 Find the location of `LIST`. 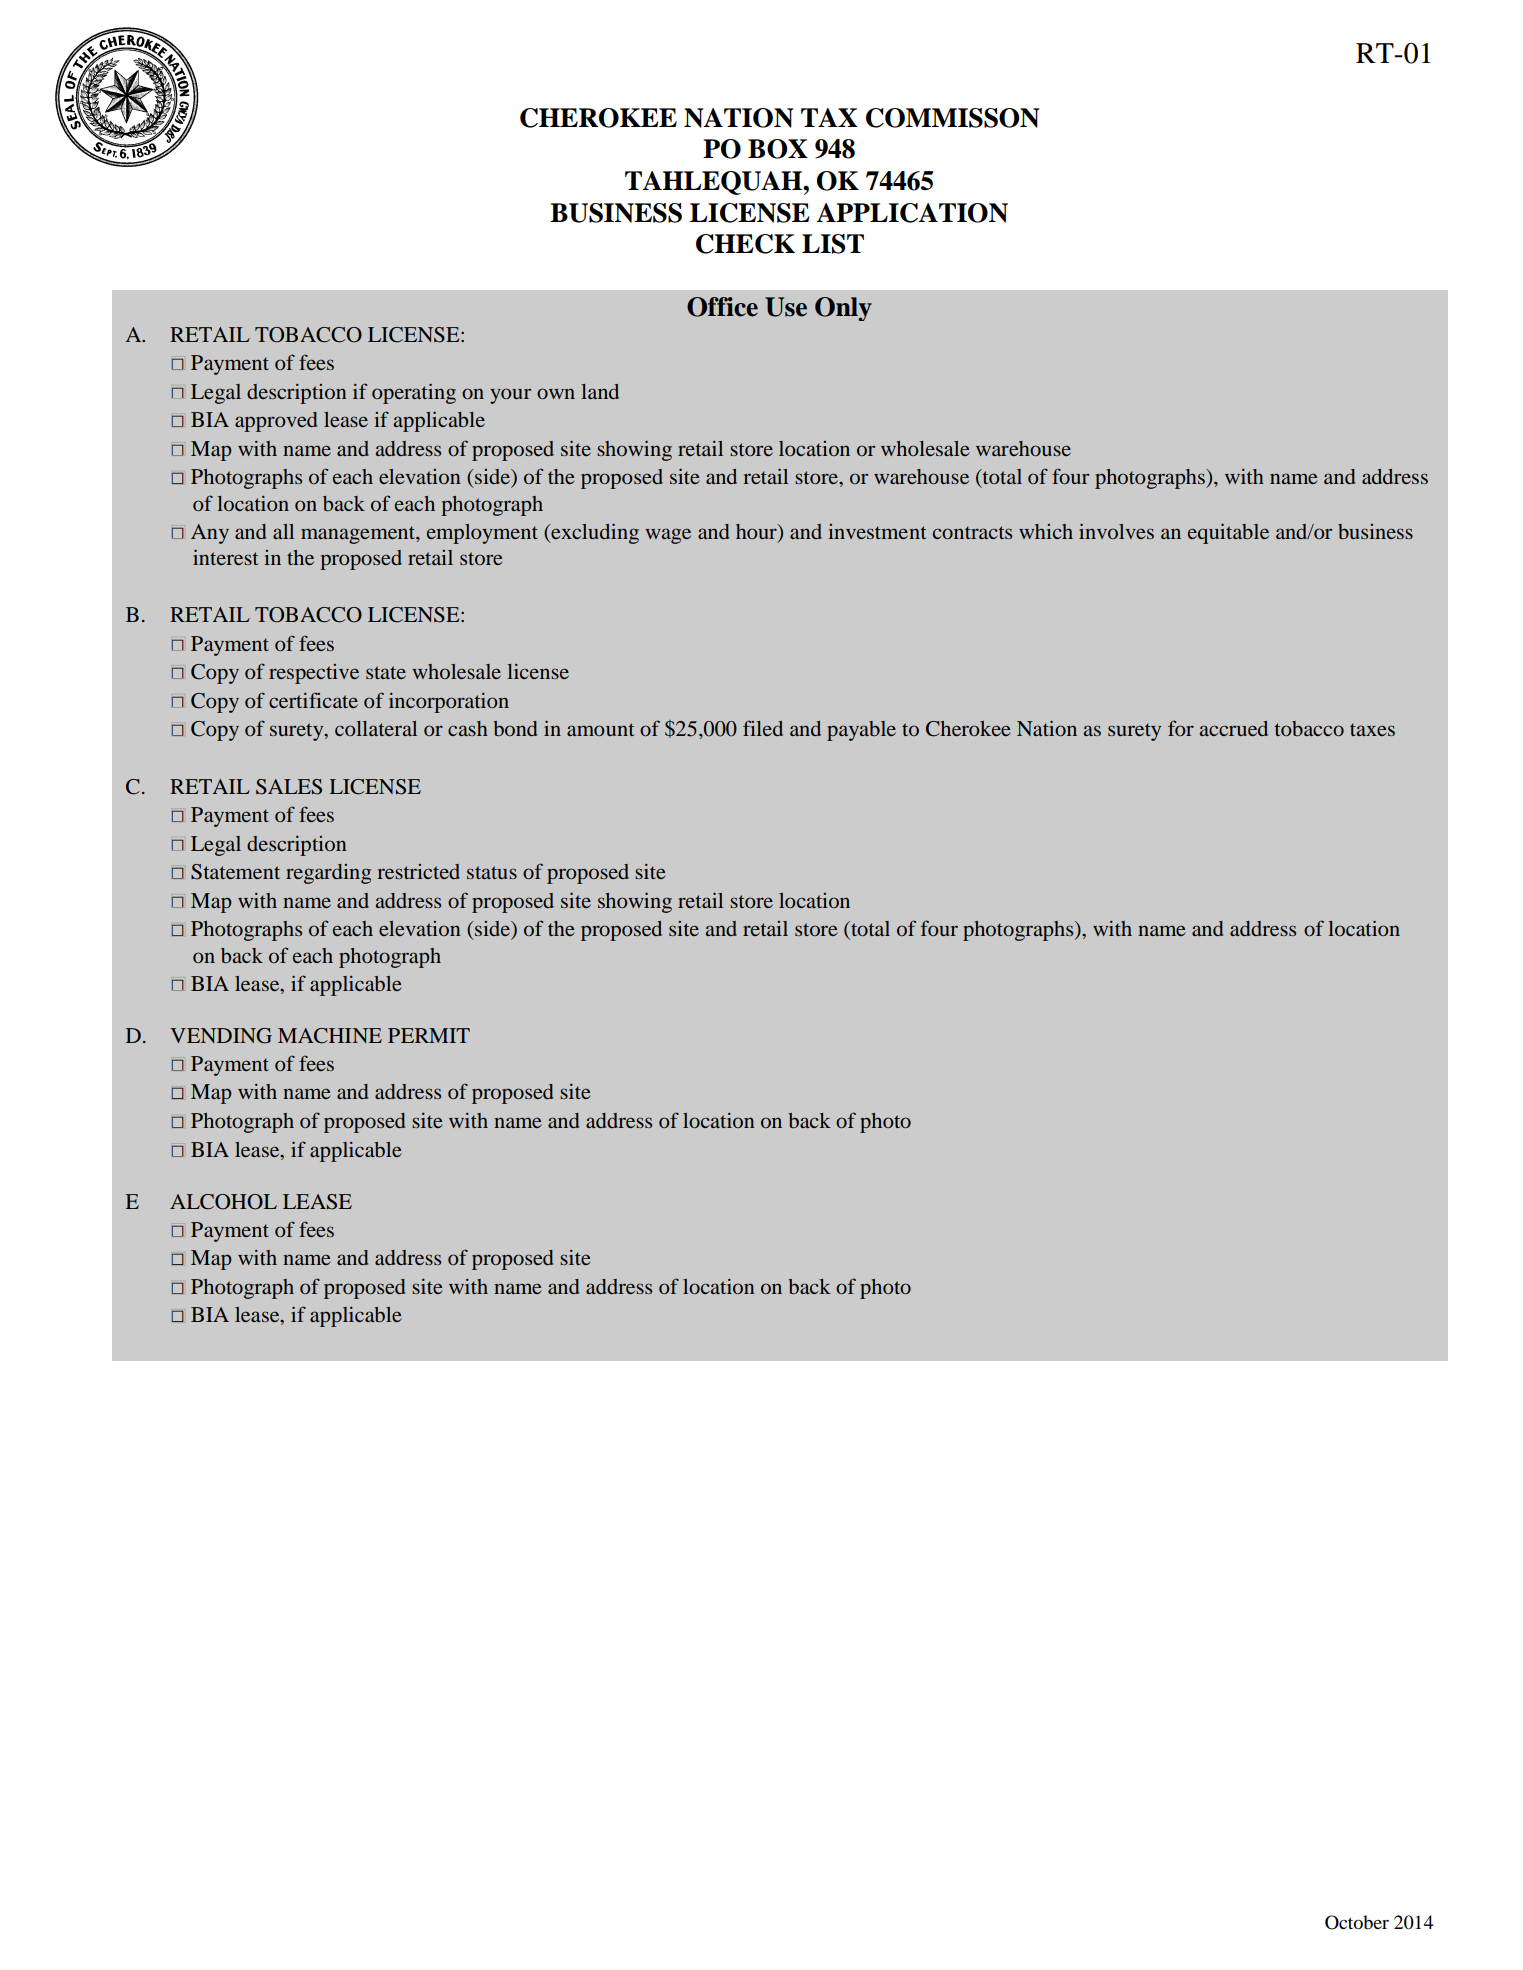

LIST is located at coordinates (833, 244).
